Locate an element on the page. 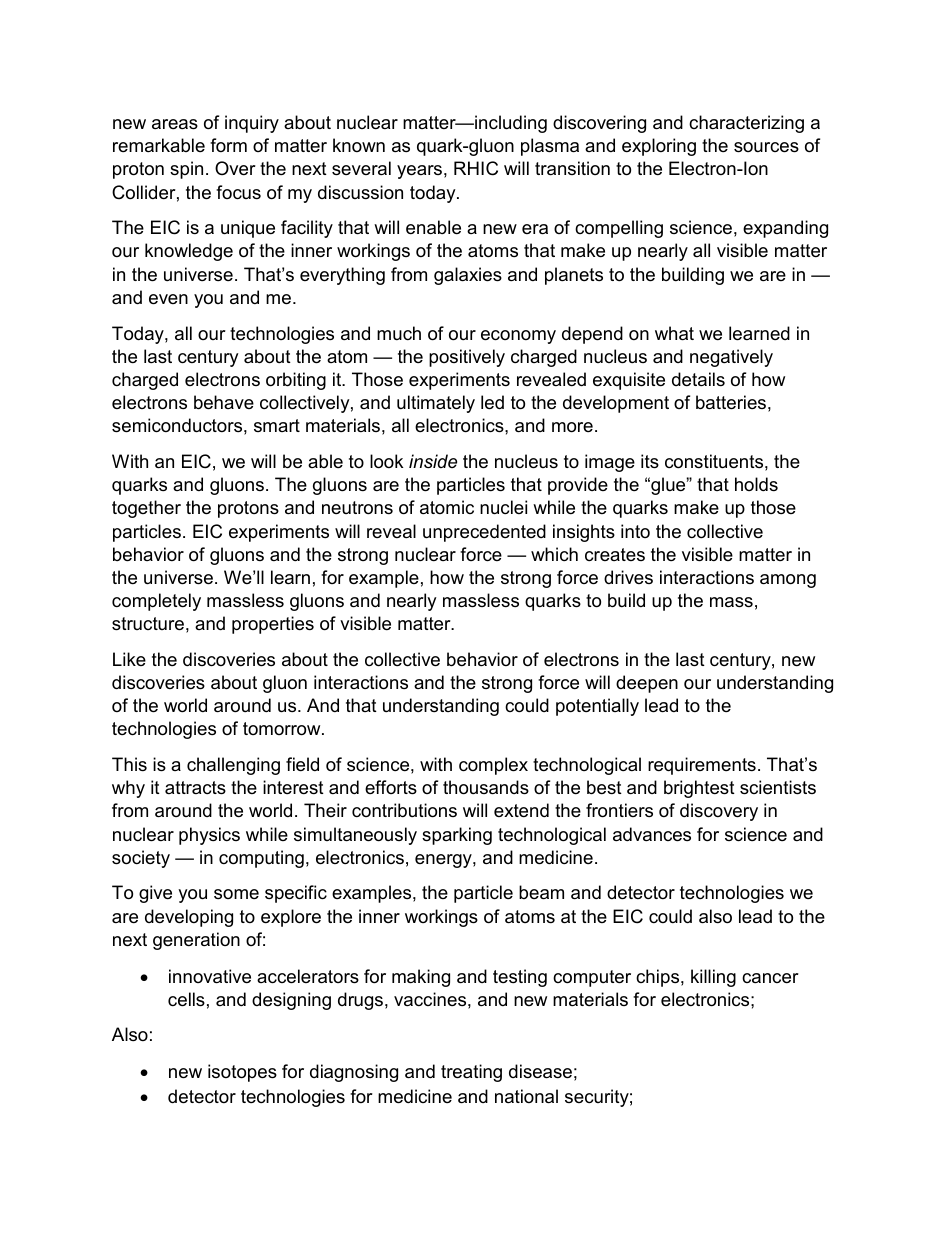  some is located at coordinates (236, 894).
